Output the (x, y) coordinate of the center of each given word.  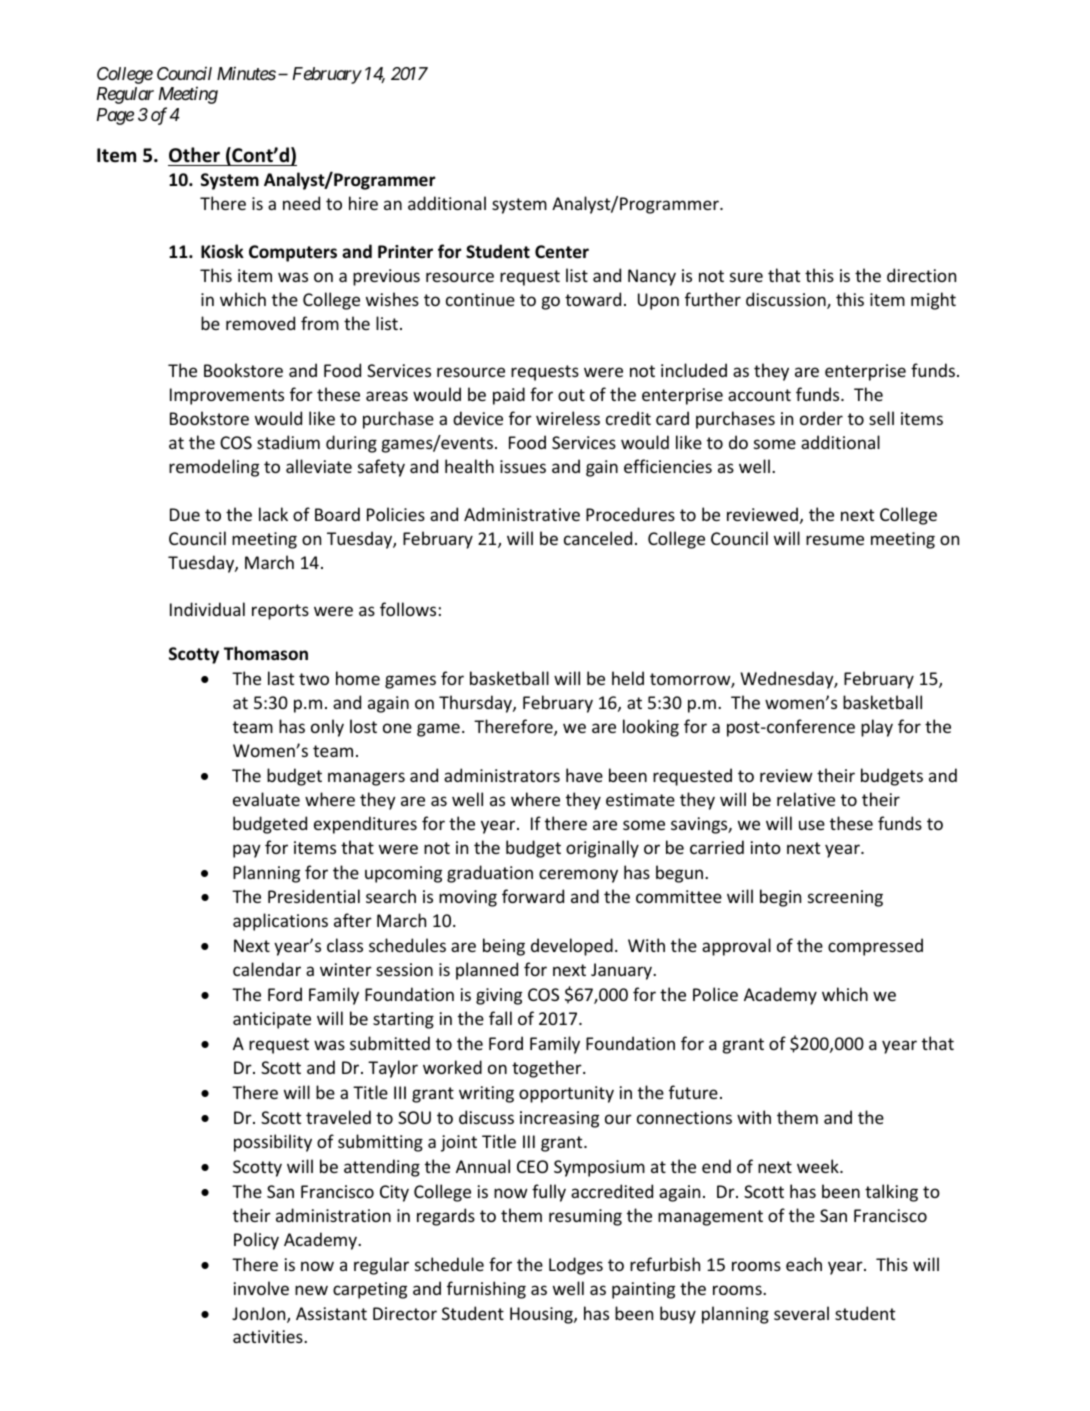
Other (194, 155)
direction (921, 275)
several (801, 1313)
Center (562, 252)
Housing (542, 1315)
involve (261, 1288)
